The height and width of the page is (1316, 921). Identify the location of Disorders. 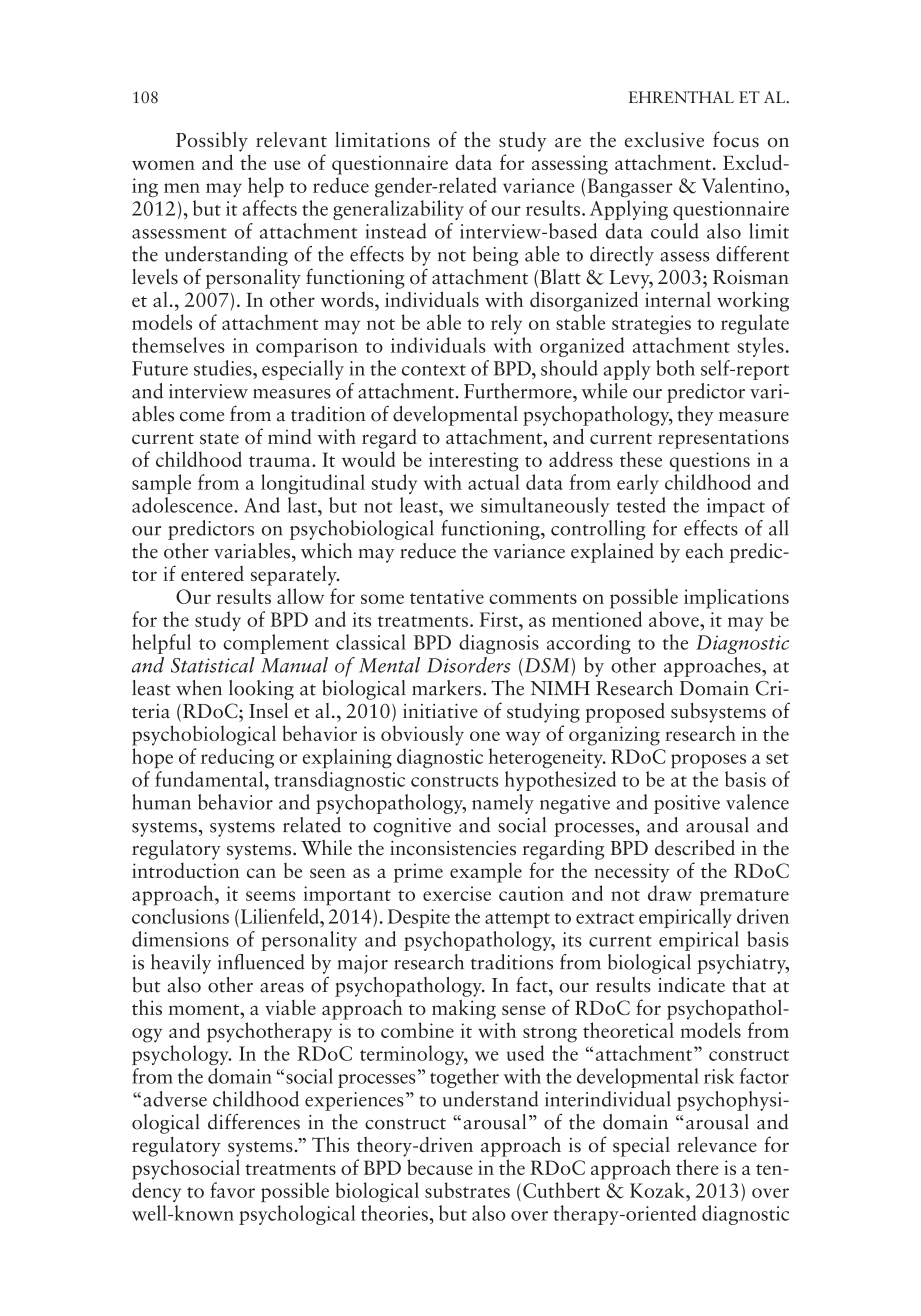
(469, 665).
